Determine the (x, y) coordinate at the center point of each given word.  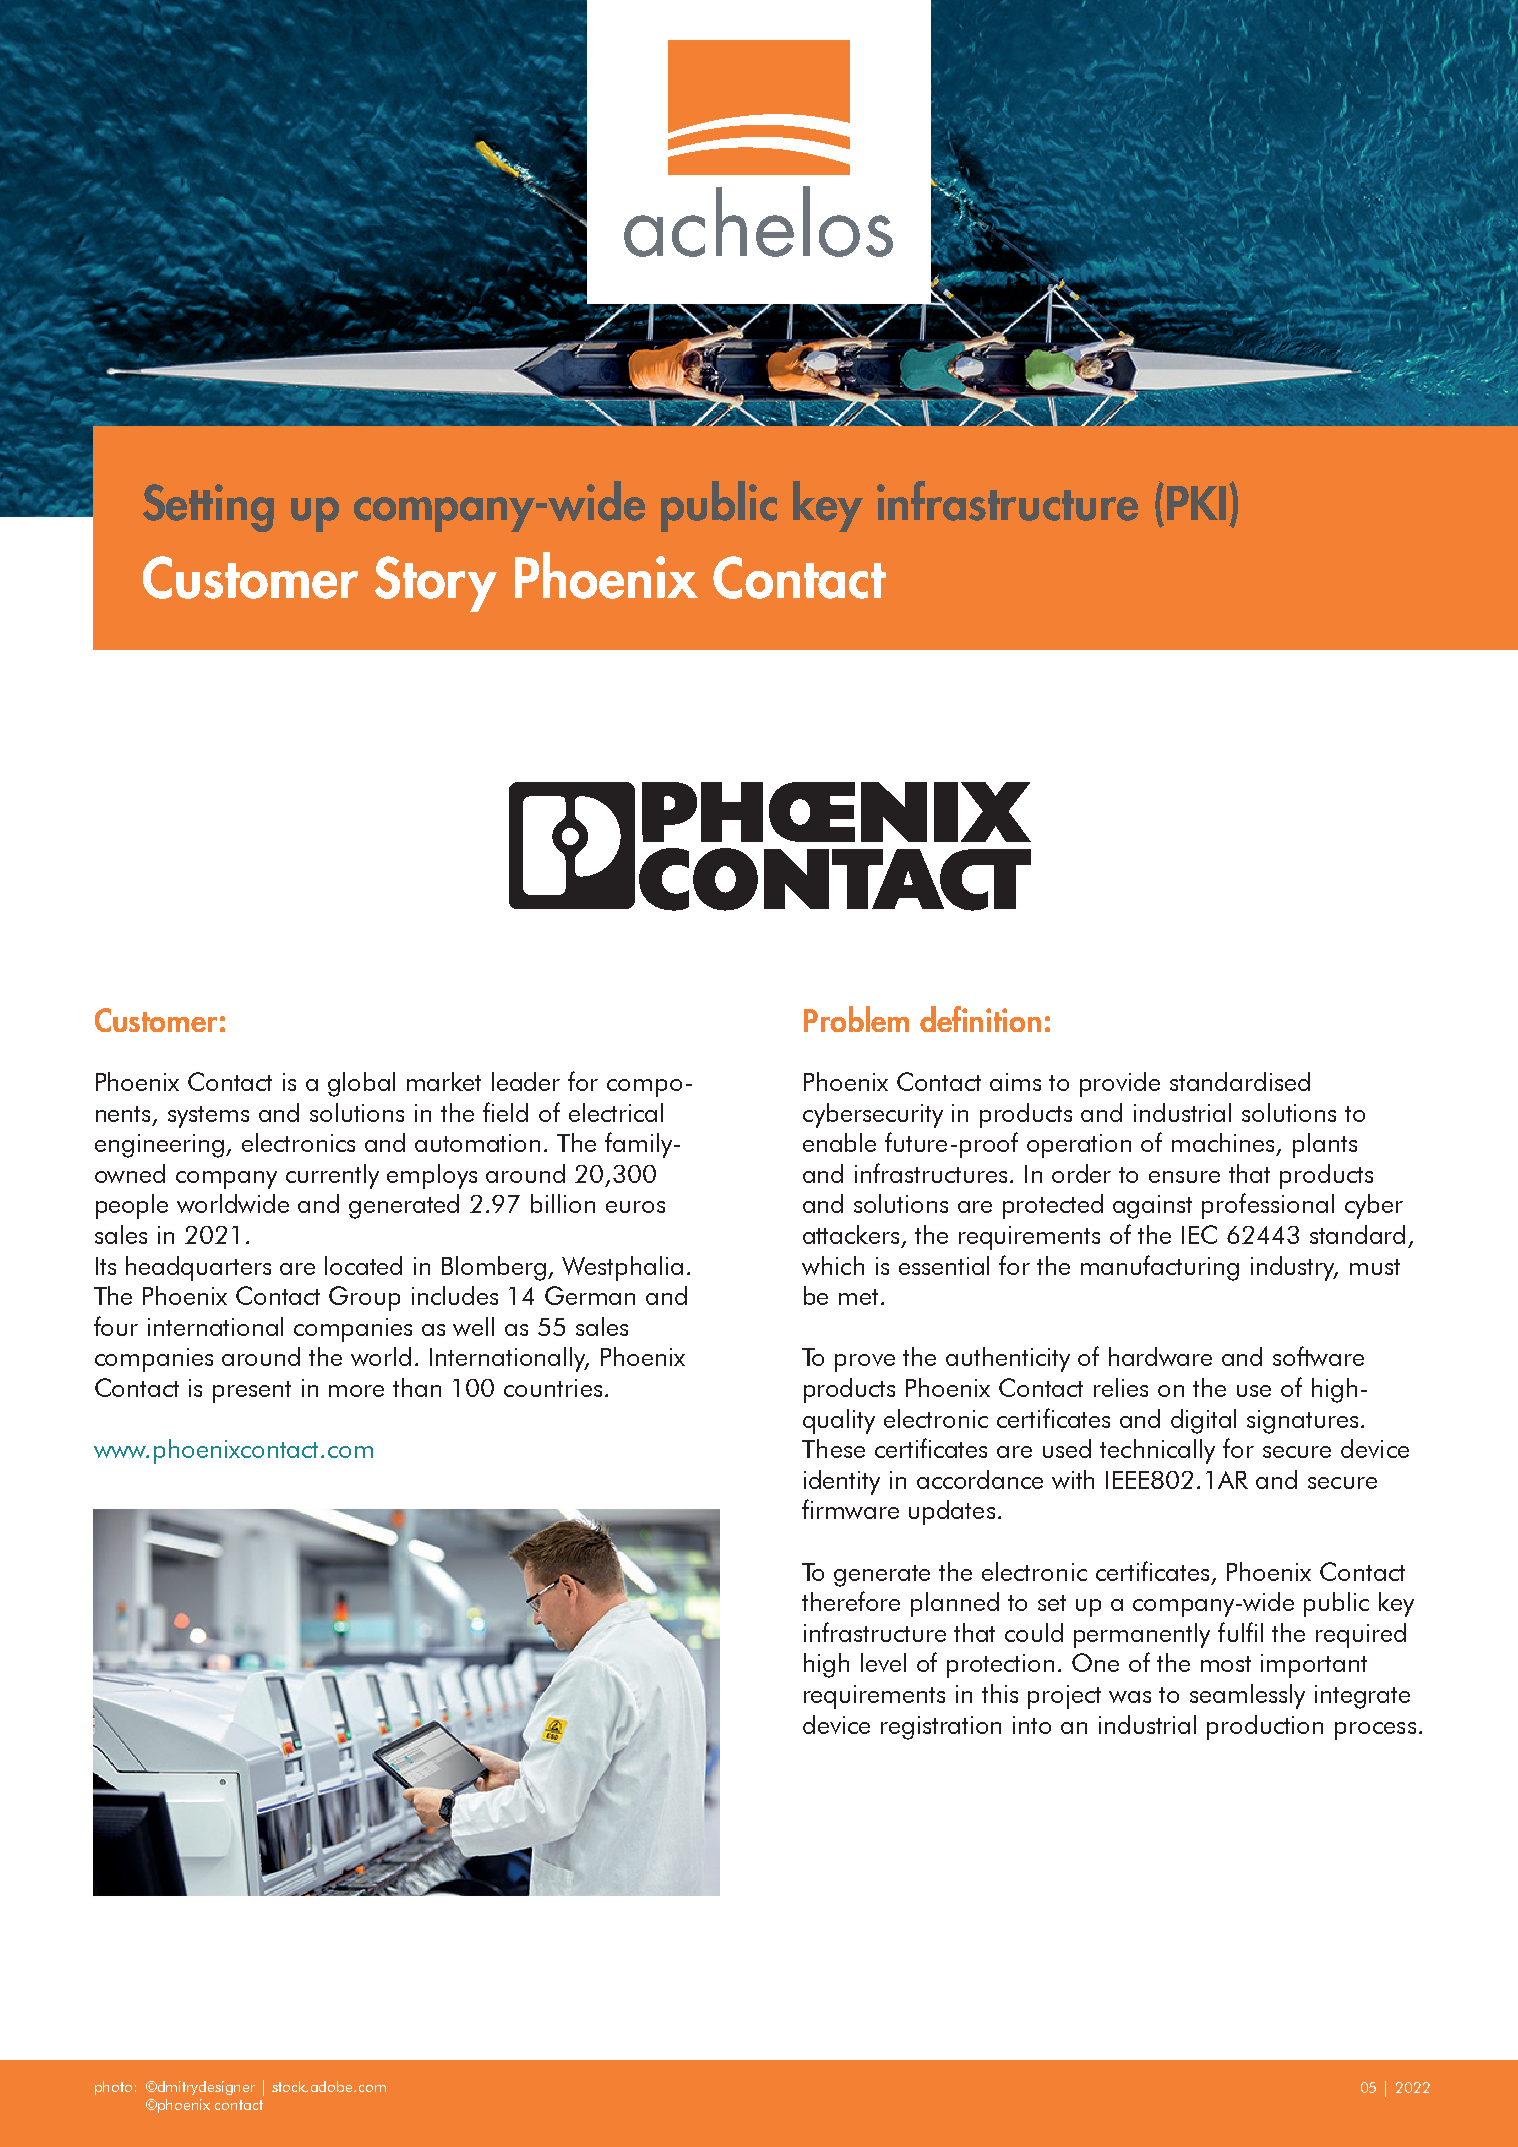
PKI (1196, 503)
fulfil (1240, 1632)
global (361, 1084)
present (252, 1392)
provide (1120, 1084)
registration (941, 1728)
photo (113, 2088)
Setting (208, 508)
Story (436, 584)
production (1265, 1727)
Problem (856, 1019)
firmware (850, 1509)
